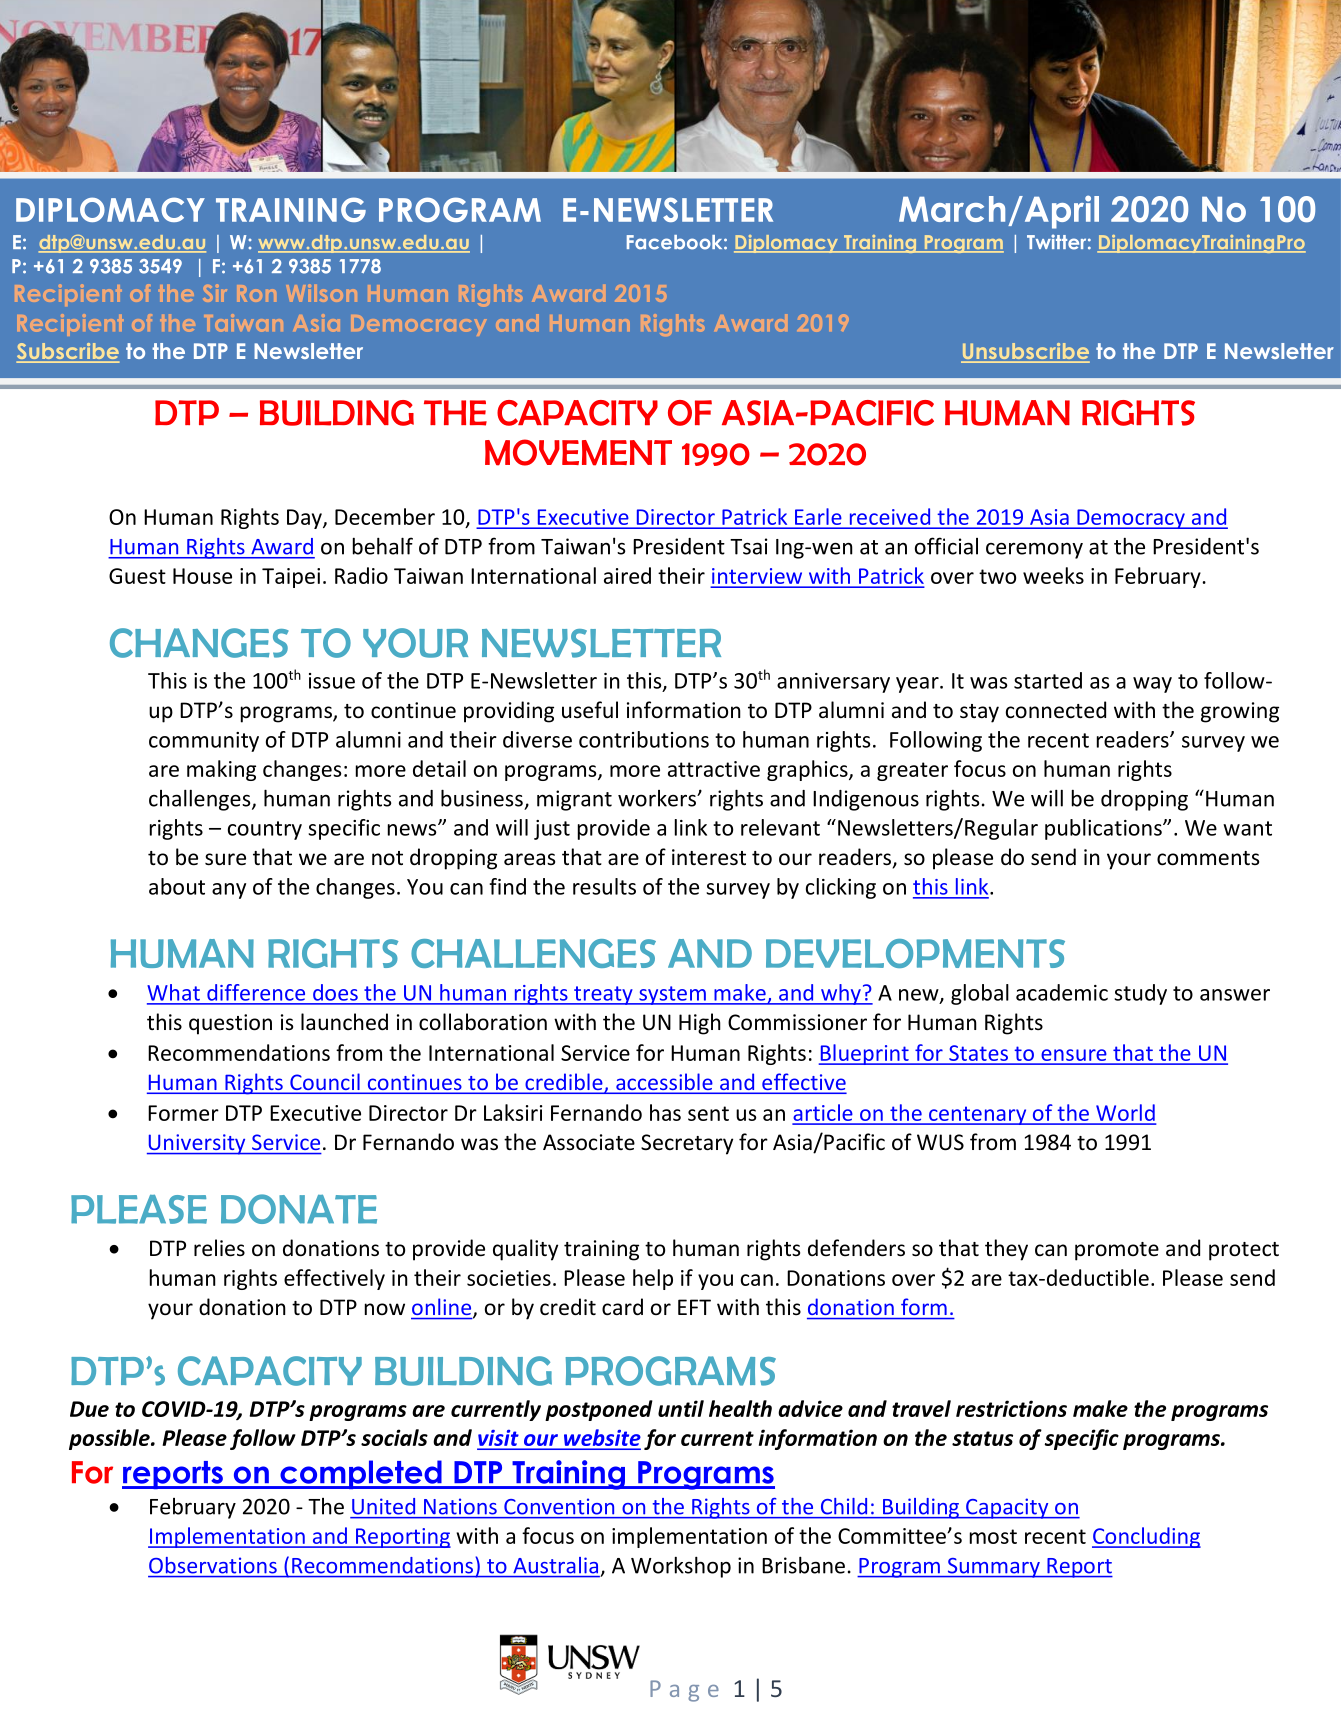 This image has height=1736, width=1341. I want to click on interest, so click(709, 857).
